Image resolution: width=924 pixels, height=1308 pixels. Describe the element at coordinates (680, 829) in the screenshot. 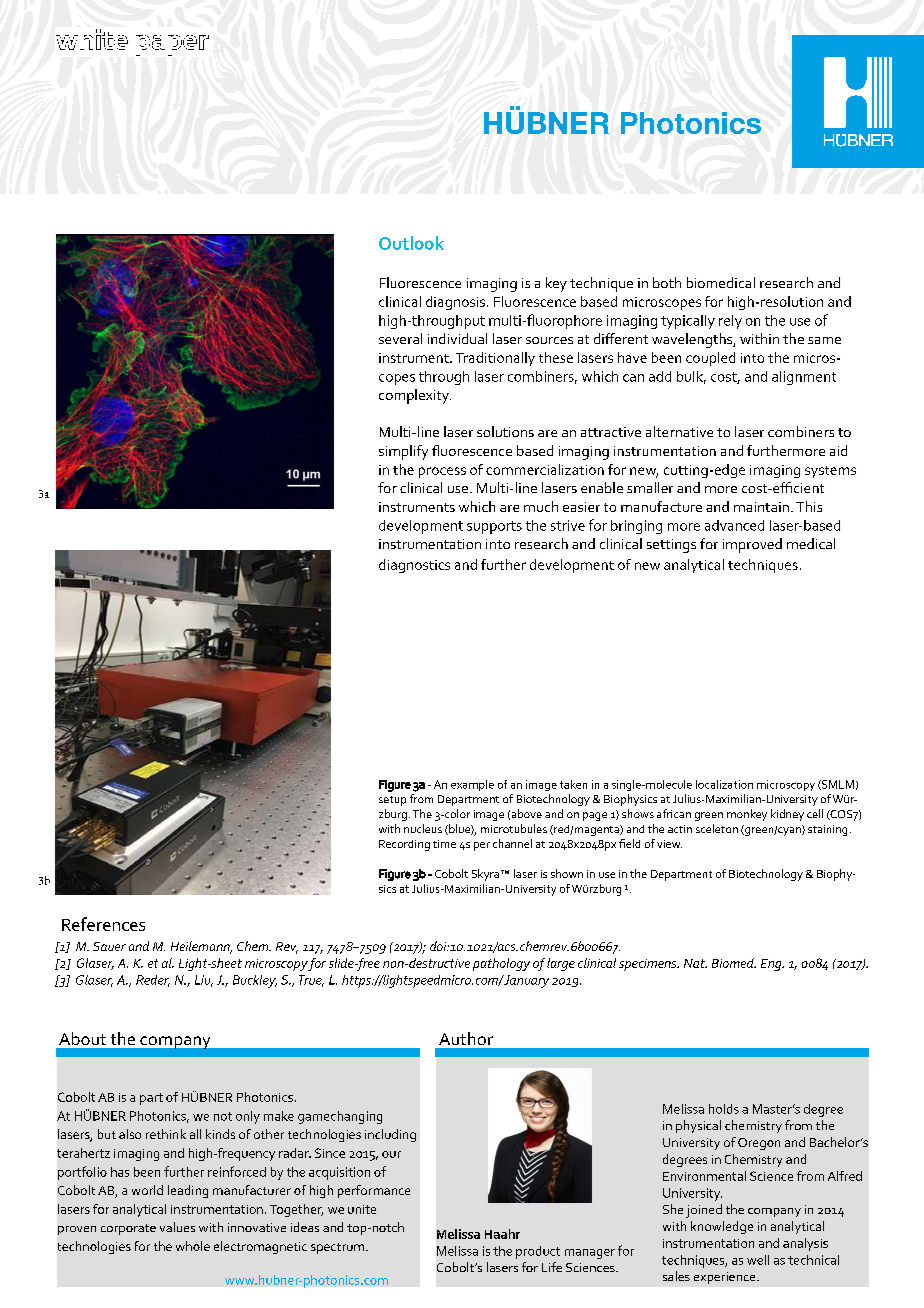

I see `actin` at that location.
